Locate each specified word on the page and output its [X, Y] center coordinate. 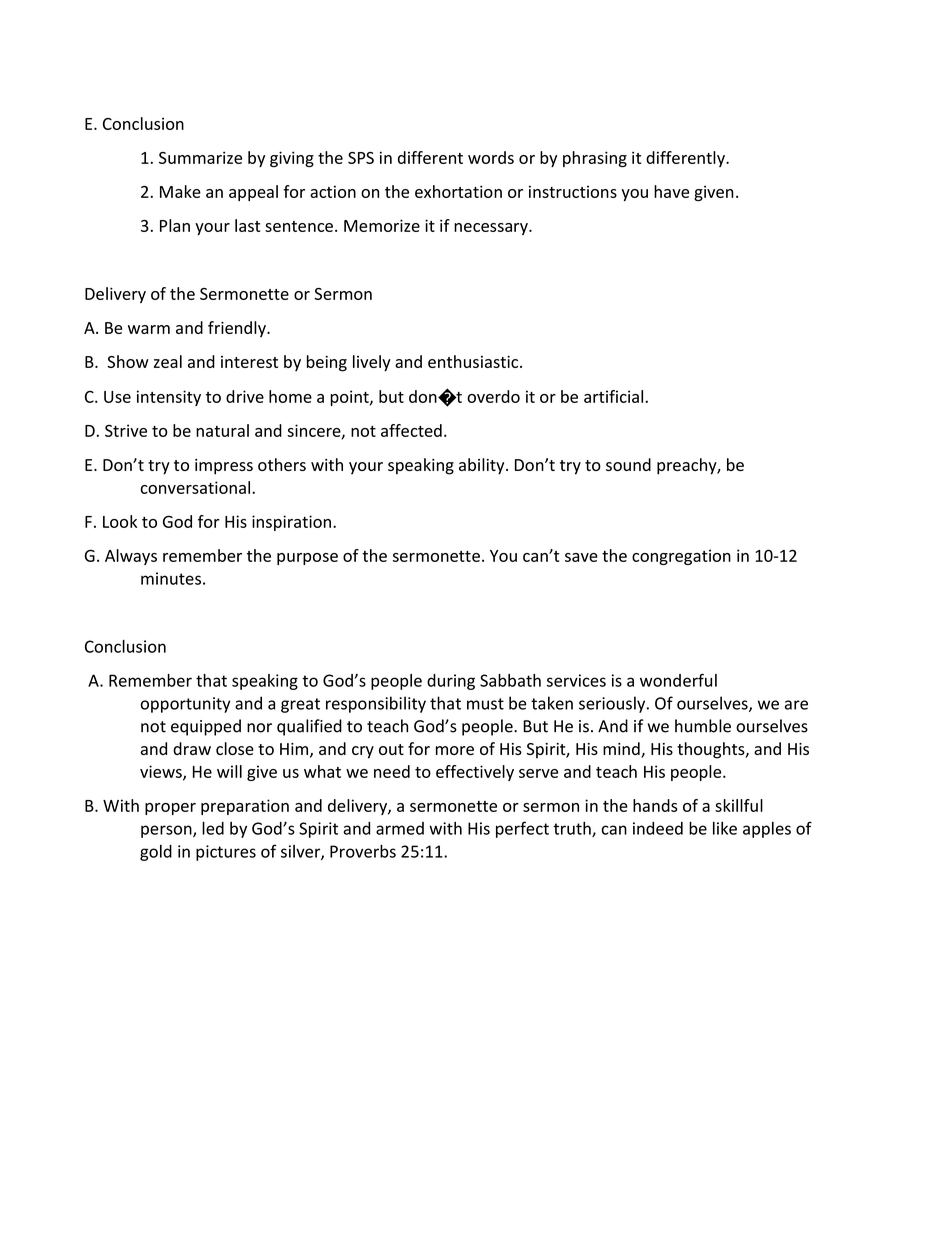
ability [483, 466]
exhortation [458, 191]
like [725, 828]
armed [400, 828]
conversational [195, 487]
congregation [681, 557]
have [671, 191]
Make [180, 191]
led [213, 828]
